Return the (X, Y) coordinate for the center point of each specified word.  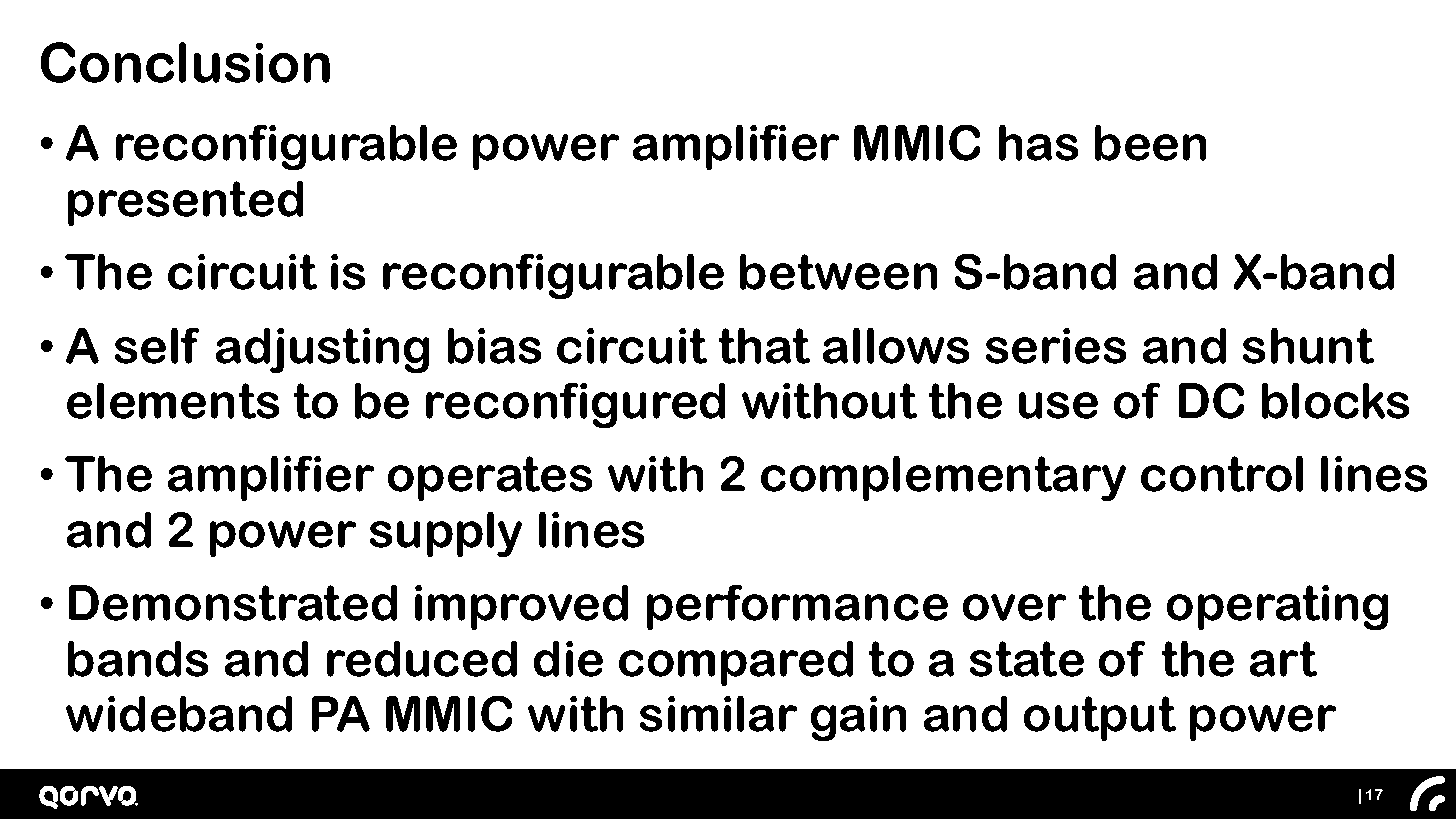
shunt (1308, 346)
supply (446, 534)
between (838, 272)
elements (173, 401)
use (1058, 405)
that (764, 346)
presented (185, 203)
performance (797, 607)
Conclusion (185, 62)
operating (1277, 607)
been (1150, 143)
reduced (422, 659)
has (1038, 143)
